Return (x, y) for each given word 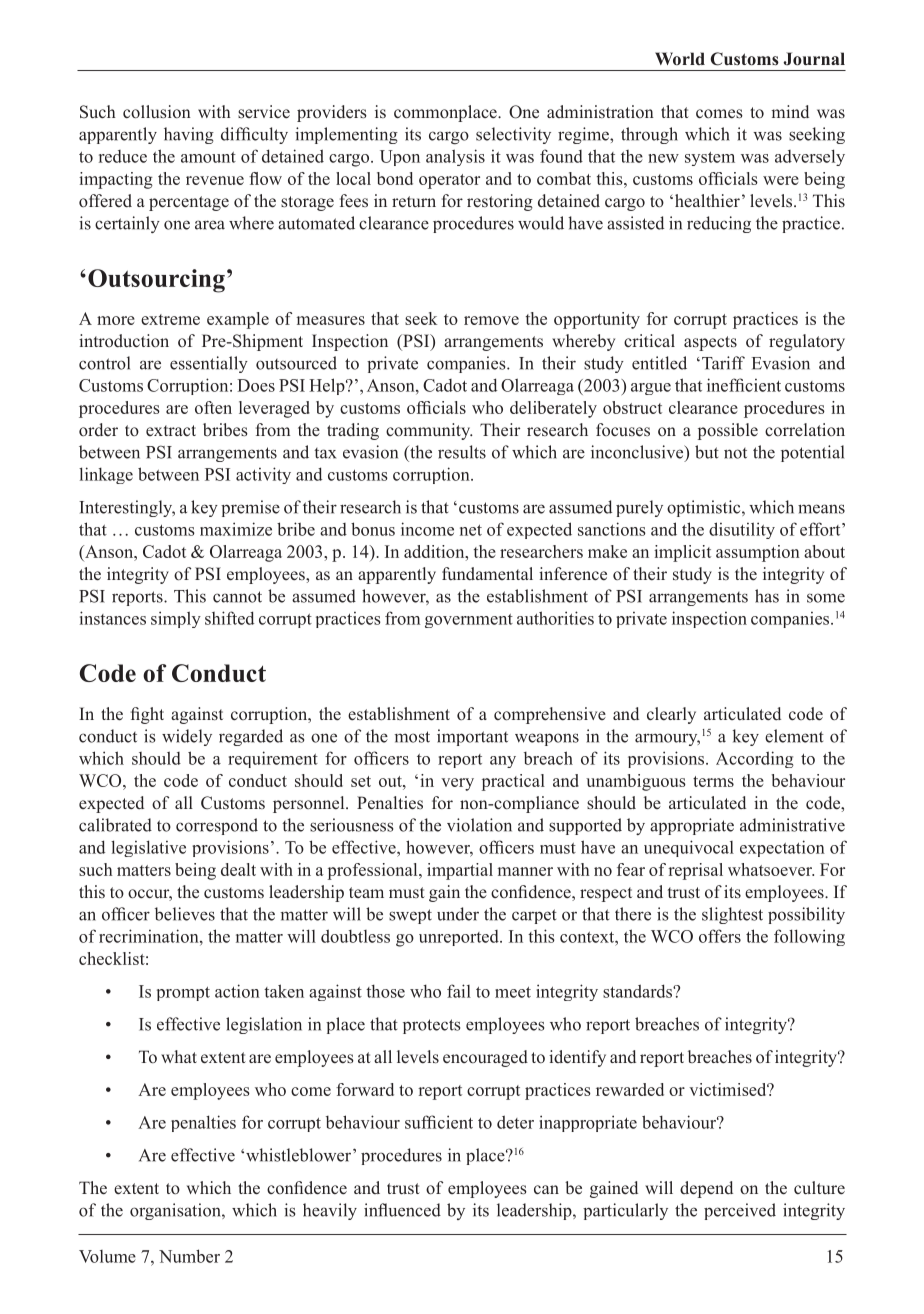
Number (189, 1256)
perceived (740, 1211)
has (767, 596)
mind (790, 111)
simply (176, 619)
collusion (157, 112)
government (469, 621)
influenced (402, 1210)
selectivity (513, 135)
